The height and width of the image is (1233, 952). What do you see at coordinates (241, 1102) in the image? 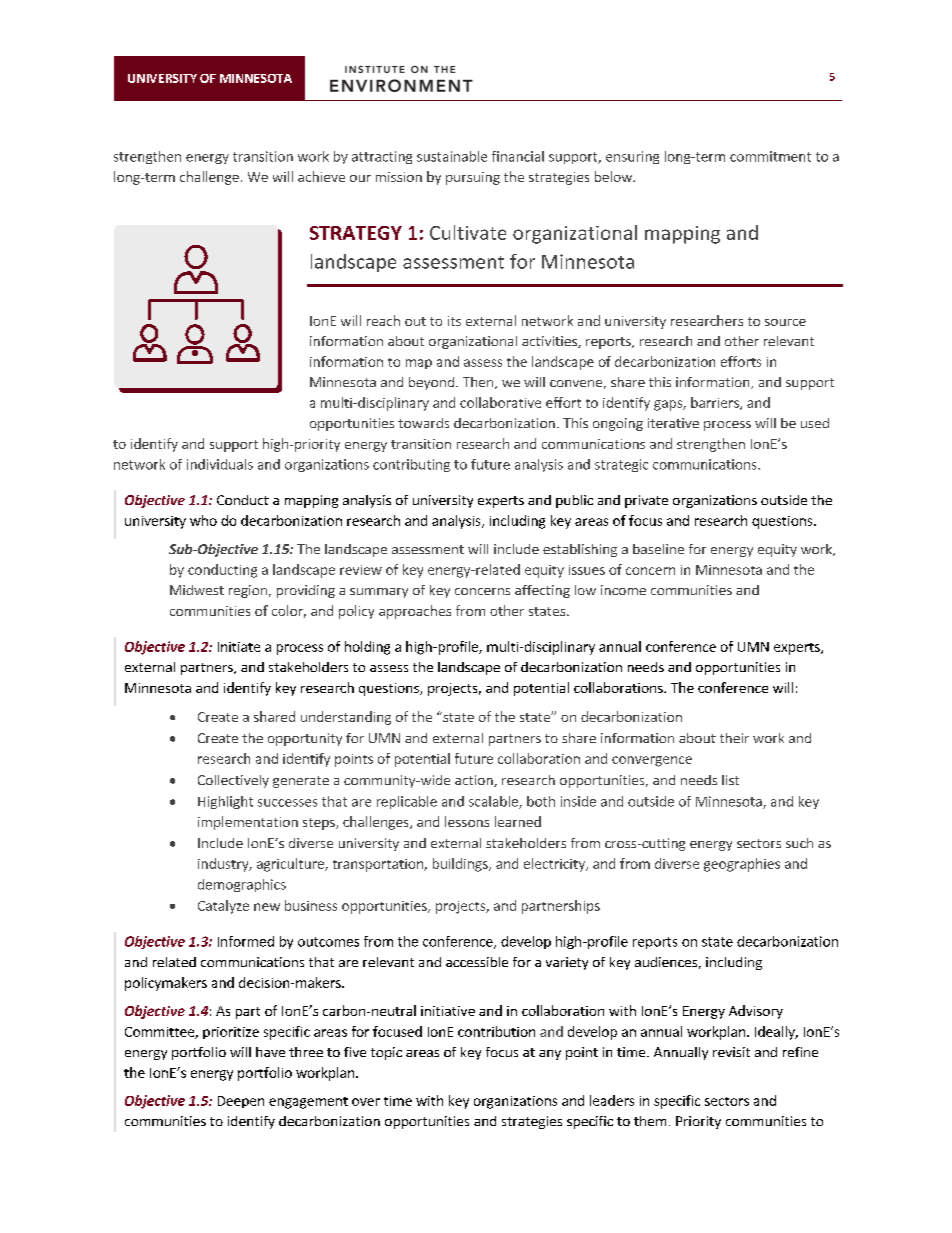
I see `Deepen` at bounding box center [241, 1102].
